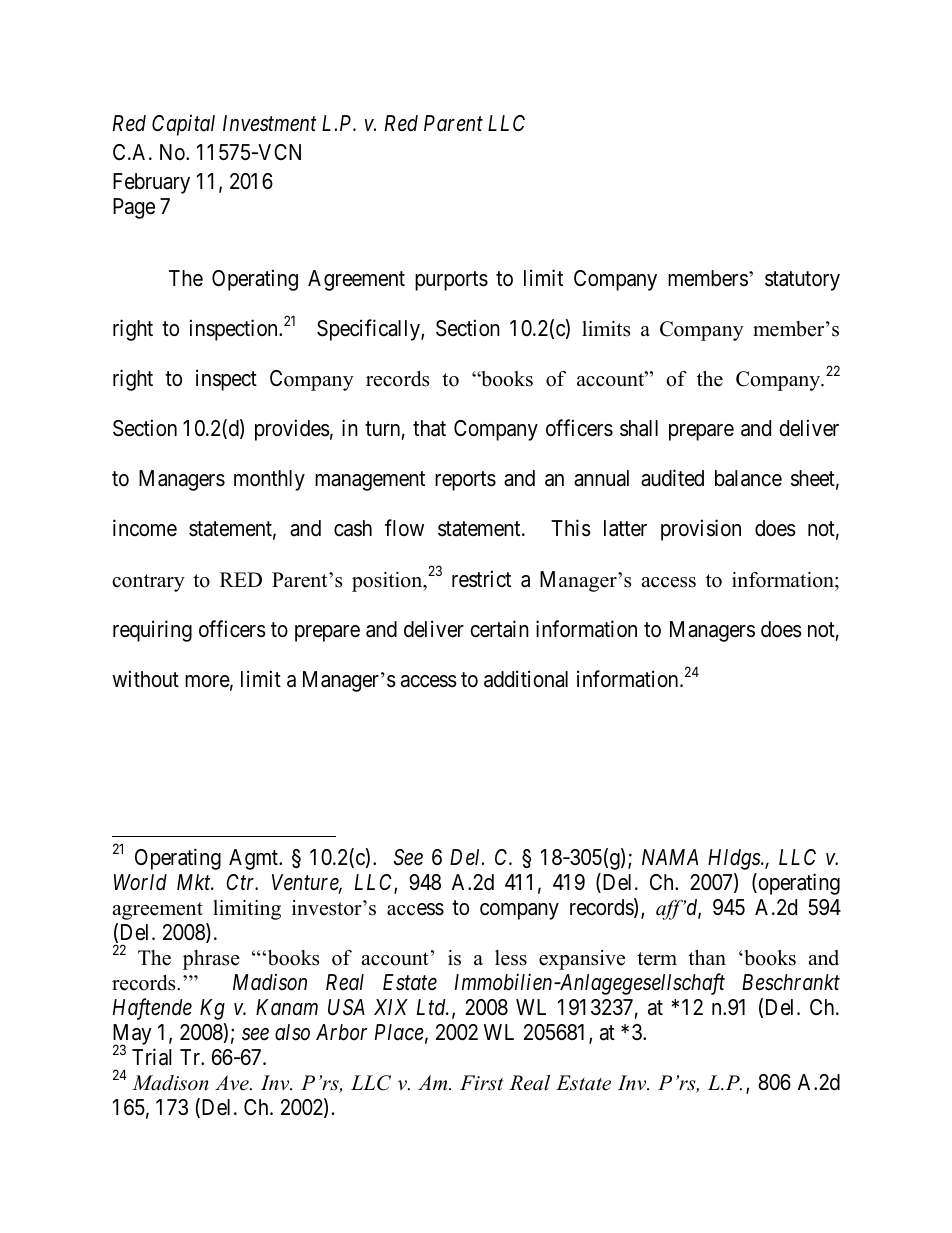 Image resolution: width=952 pixels, height=1233 pixels. Describe the element at coordinates (481, 579) in the image. I see `restrict` at that location.
